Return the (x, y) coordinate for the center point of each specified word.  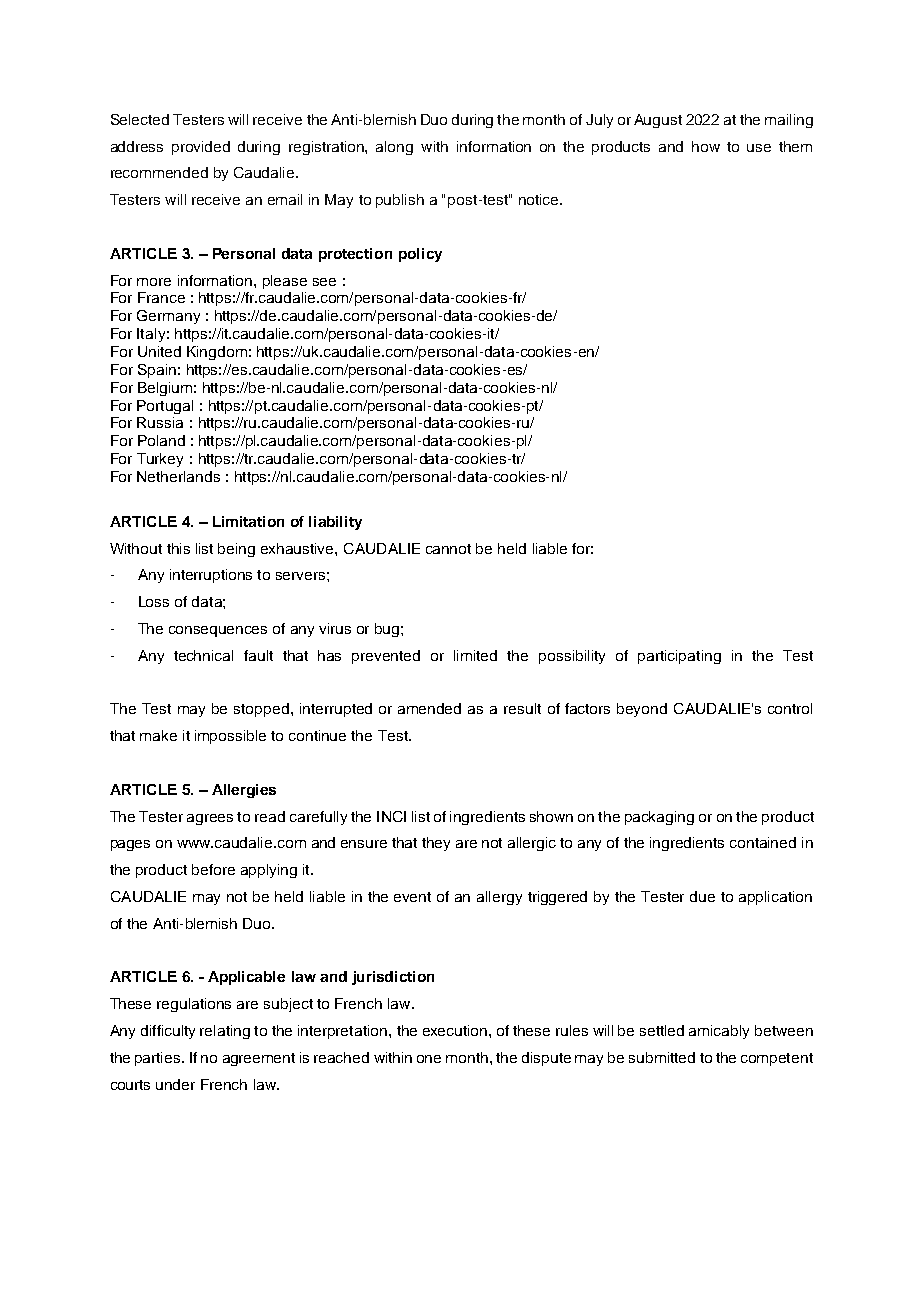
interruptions (211, 576)
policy (420, 255)
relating (225, 1032)
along (394, 148)
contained (763, 842)
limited (475, 655)
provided (201, 148)
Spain (157, 371)
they (436, 844)
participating (679, 657)
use (759, 148)
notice (540, 199)
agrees (210, 819)
